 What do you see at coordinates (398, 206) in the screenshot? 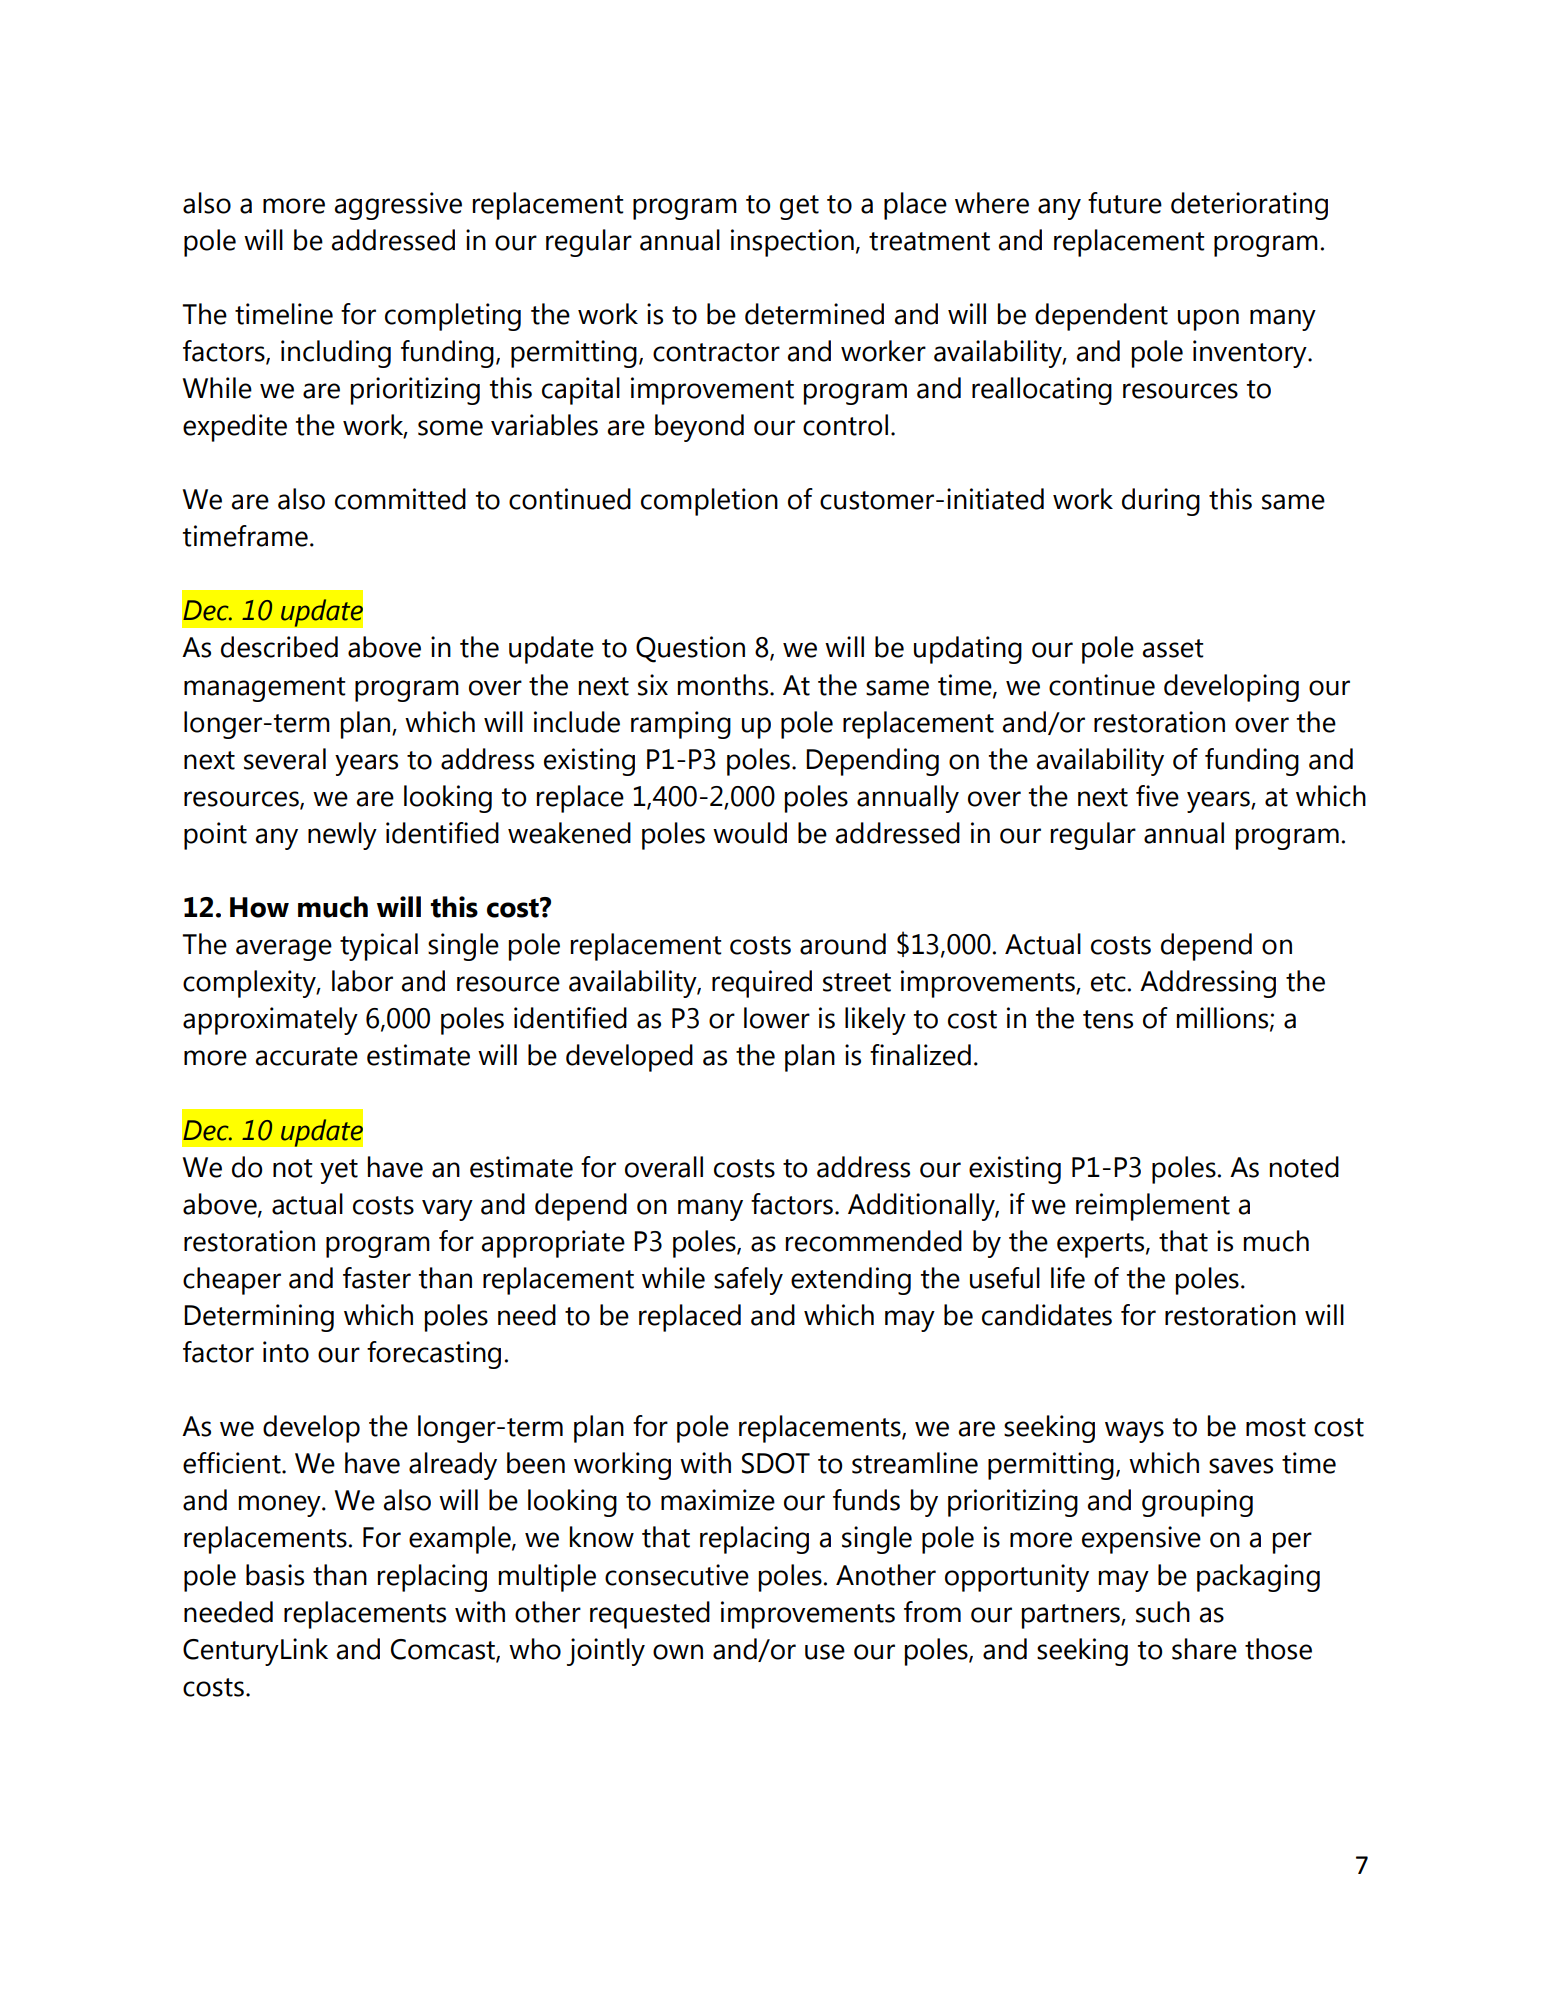
I see `aggressive` at bounding box center [398, 206].
